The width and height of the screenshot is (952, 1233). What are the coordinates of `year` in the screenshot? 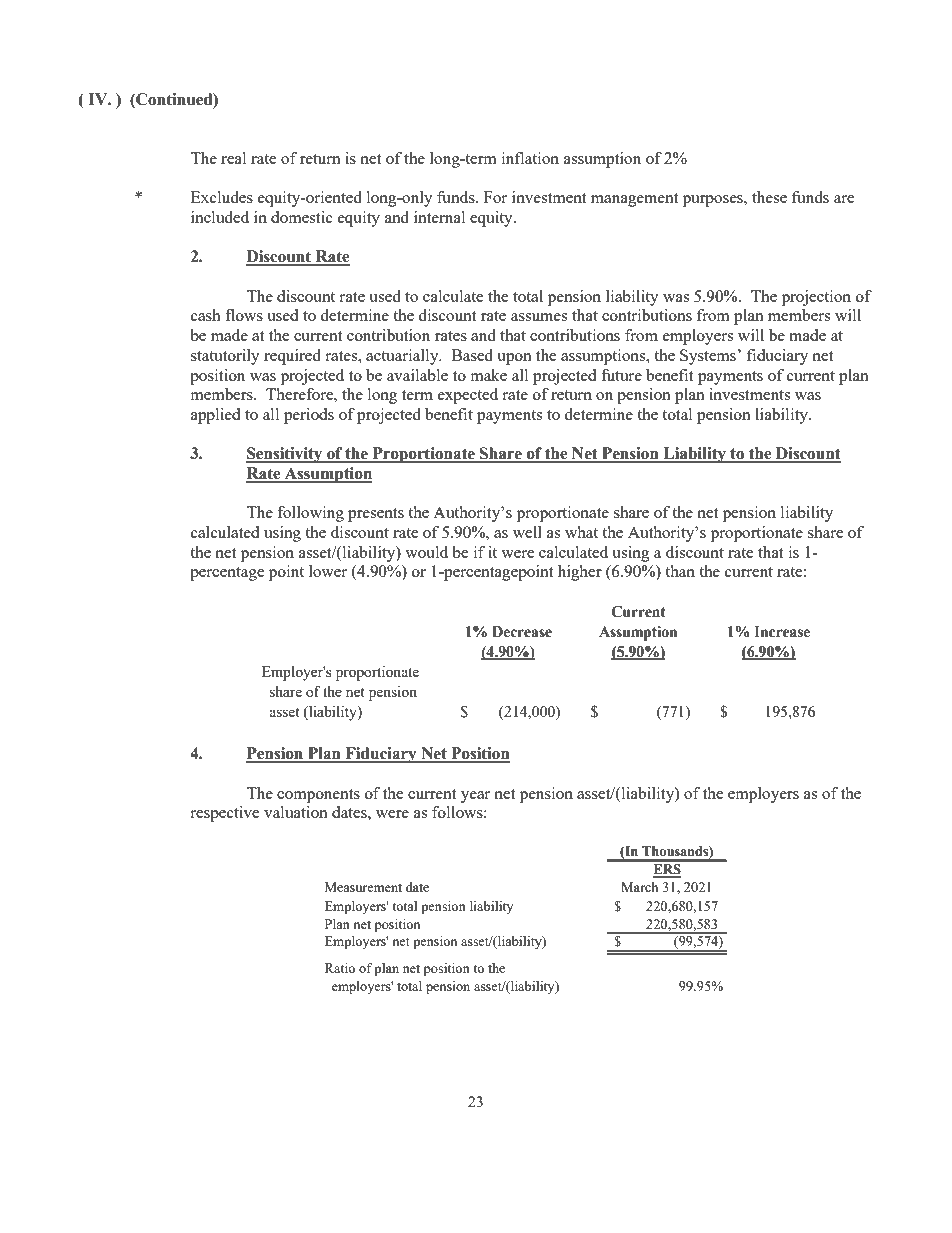 It's located at (475, 797).
